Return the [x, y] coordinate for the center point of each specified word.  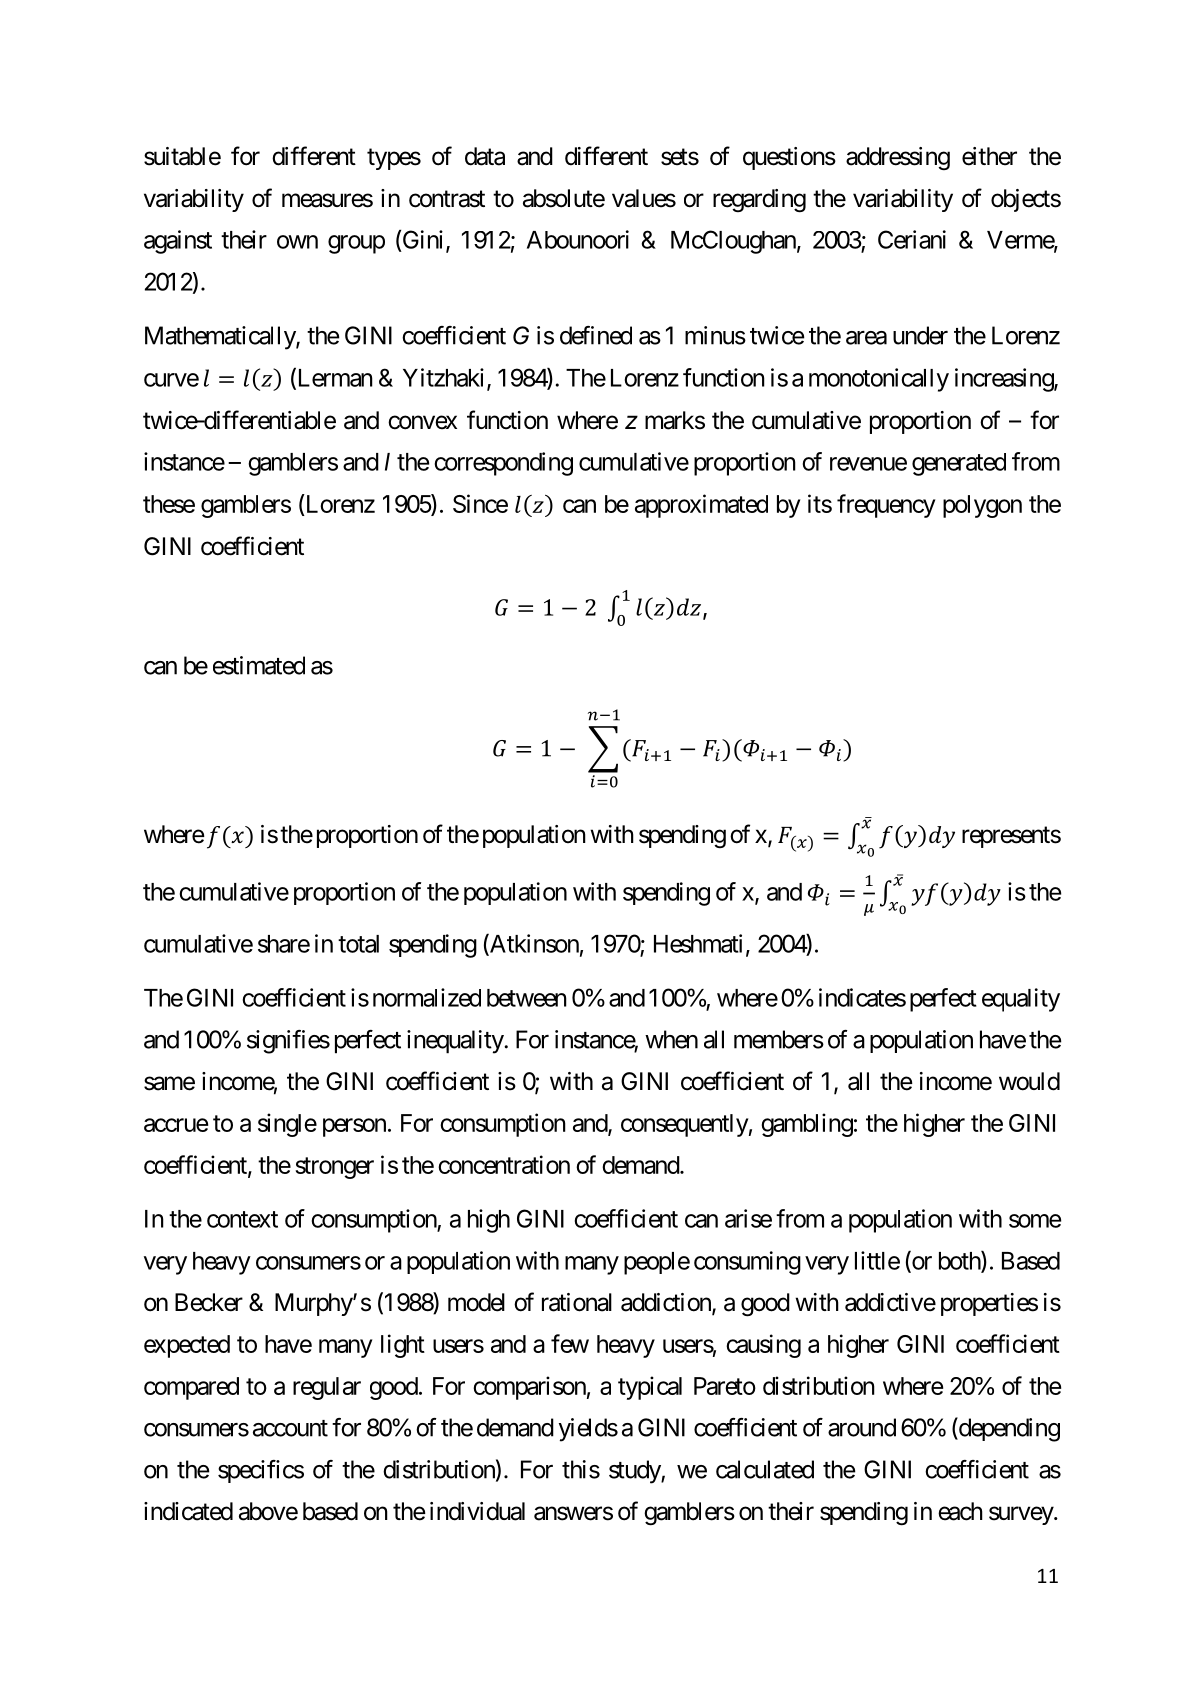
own [297, 242]
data [485, 156]
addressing [898, 158]
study [635, 1472]
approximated [701, 506]
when [671, 1039]
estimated [259, 665]
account [290, 1428]
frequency [886, 506]
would [1029, 1081]
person [354, 1127]
